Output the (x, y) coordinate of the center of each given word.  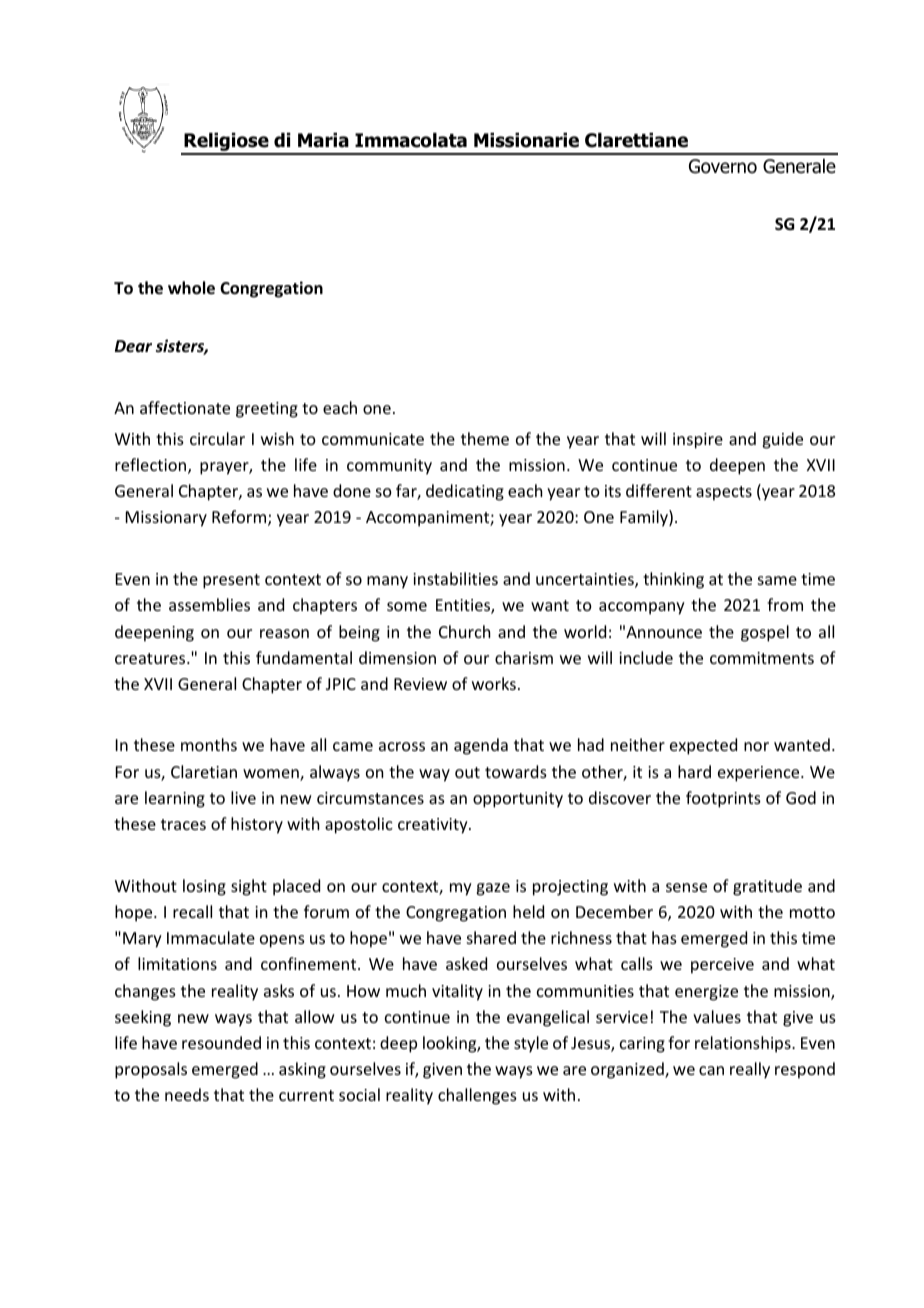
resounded (221, 1042)
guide (782, 440)
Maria (323, 140)
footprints (723, 799)
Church (464, 631)
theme (485, 438)
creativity (434, 826)
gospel (765, 633)
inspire (698, 441)
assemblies (209, 604)
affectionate (185, 407)
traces (183, 824)
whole (191, 288)
